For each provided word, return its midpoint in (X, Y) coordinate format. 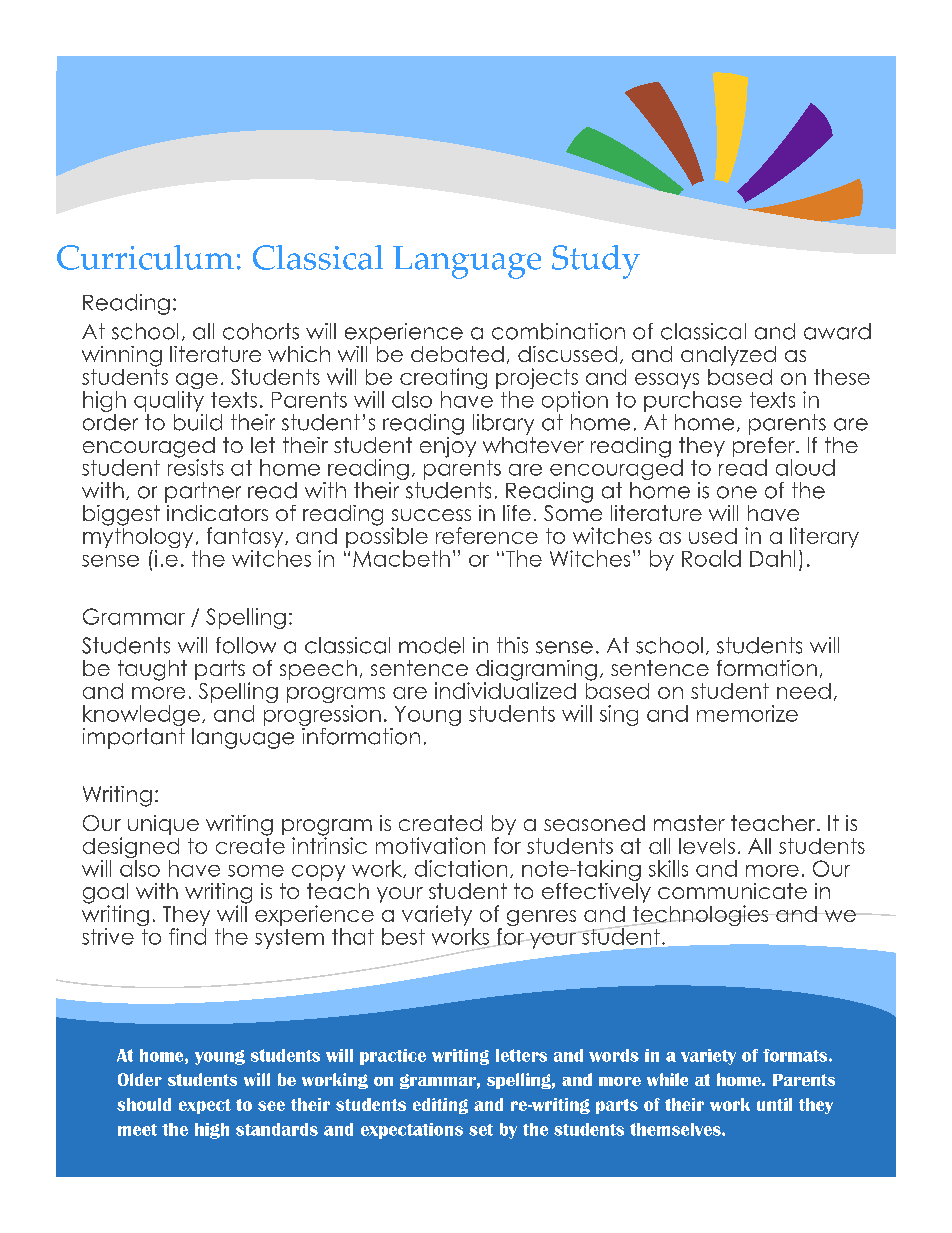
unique (163, 825)
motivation (430, 845)
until (774, 1104)
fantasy (246, 537)
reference (487, 535)
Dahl (772, 558)
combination (558, 331)
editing (440, 1106)
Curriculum (145, 257)
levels (707, 846)
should (144, 1104)
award (837, 331)
